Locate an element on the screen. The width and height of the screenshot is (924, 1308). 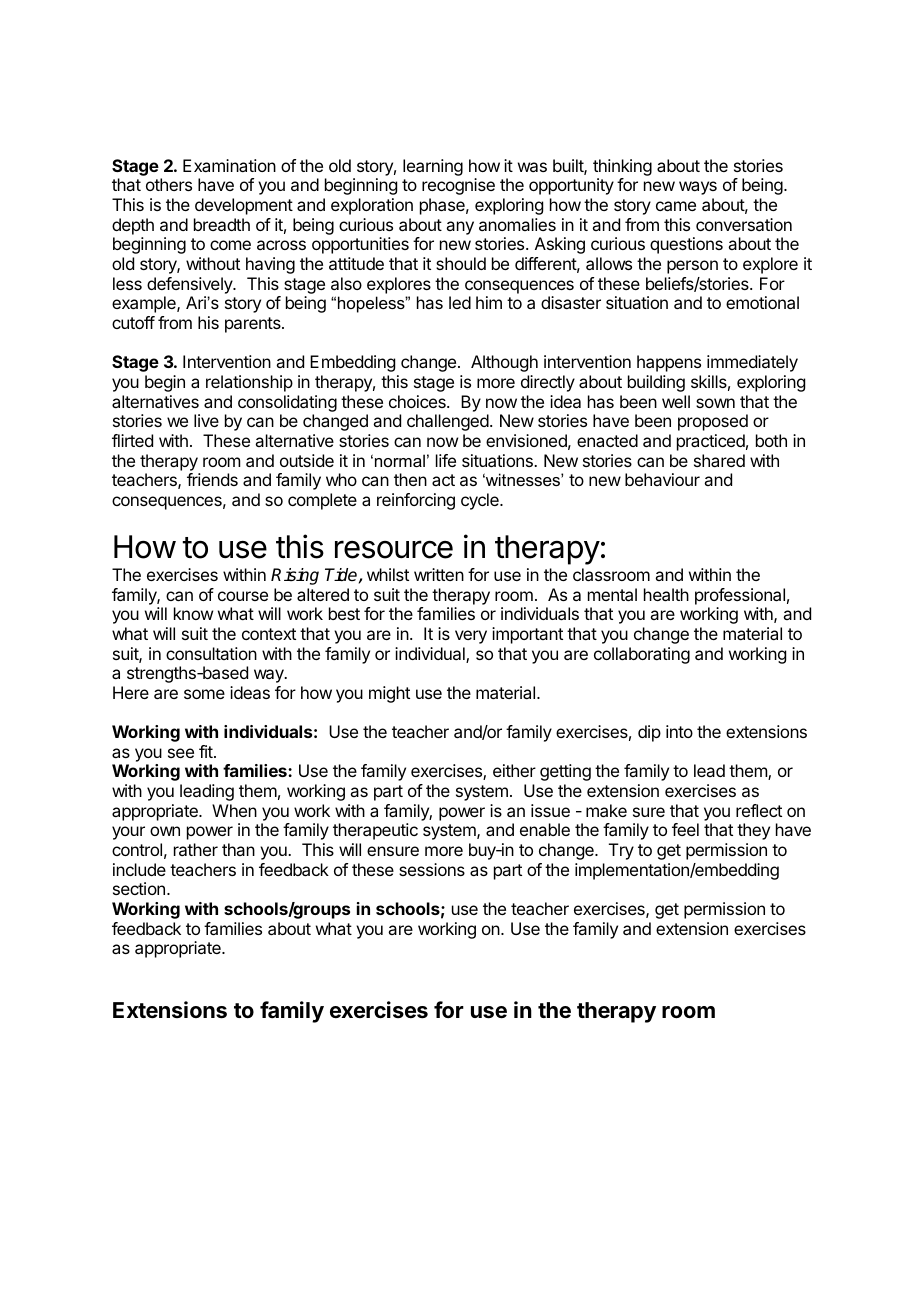
some is located at coordinates (204, 694).
